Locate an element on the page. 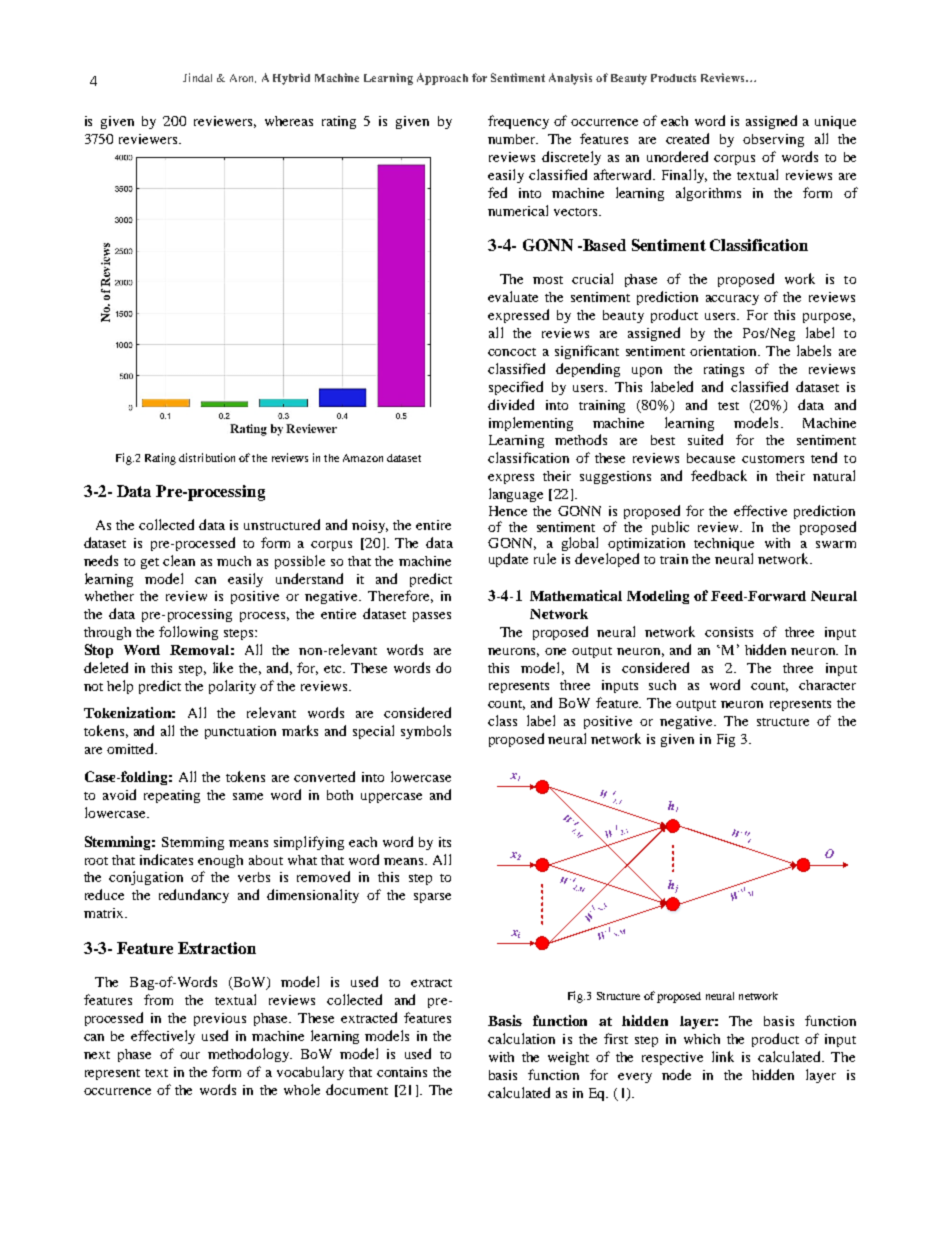  Approach is located at coordinates (442, 79).
